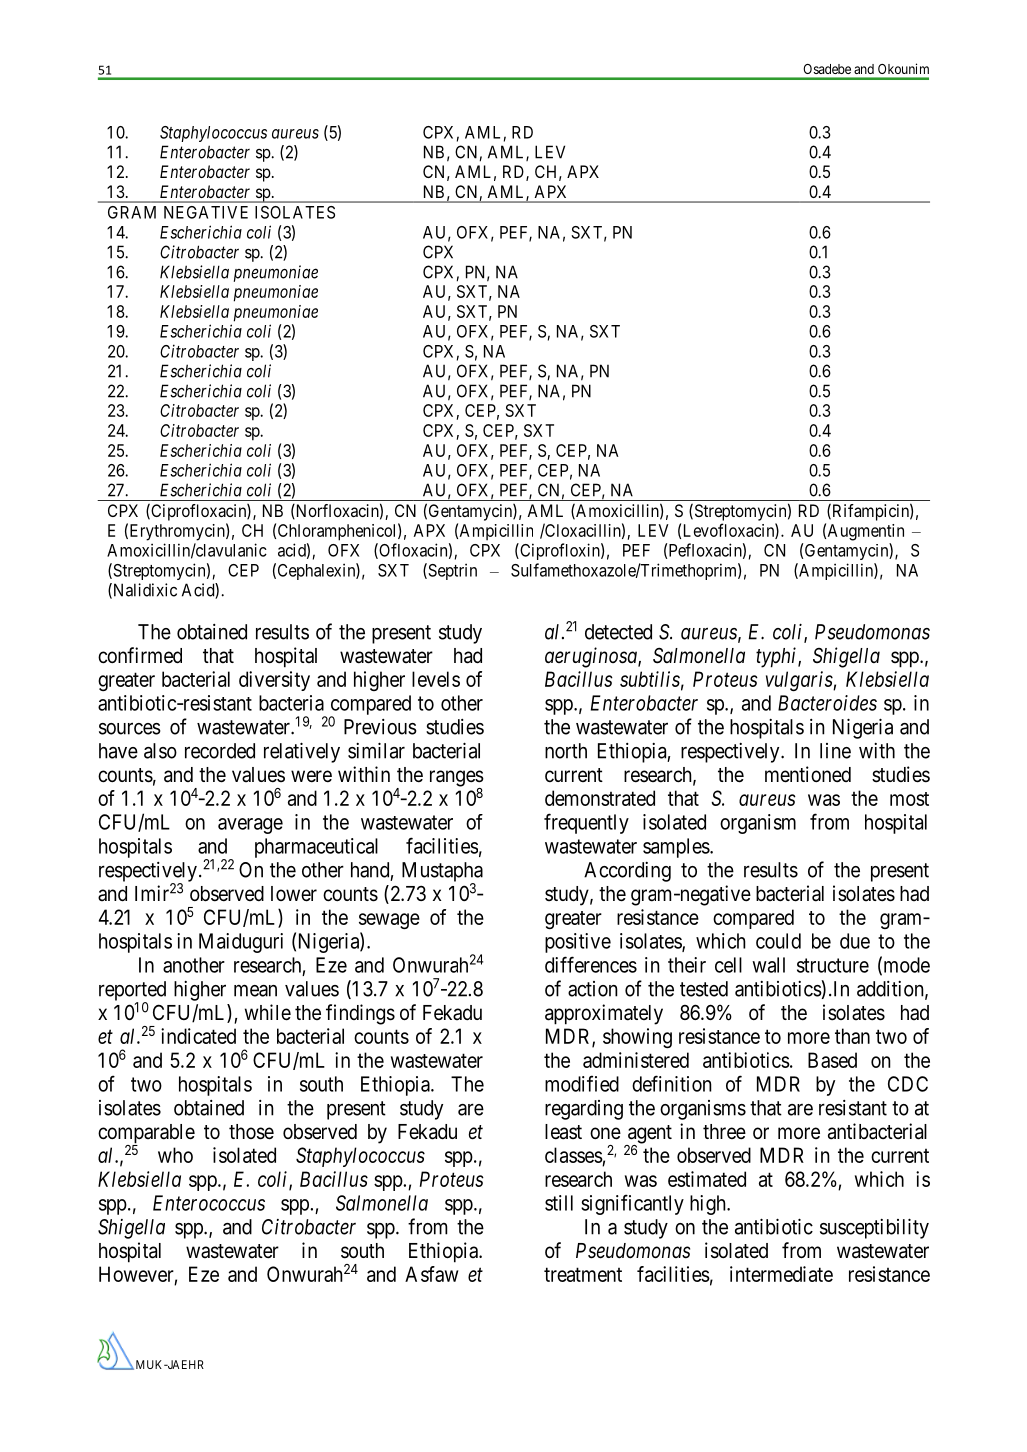 This screenshot has height=1452, width=1027. Describe the element at coordinates (209, 1203) in the screenshot. I see `Enterococcus` at that location.
